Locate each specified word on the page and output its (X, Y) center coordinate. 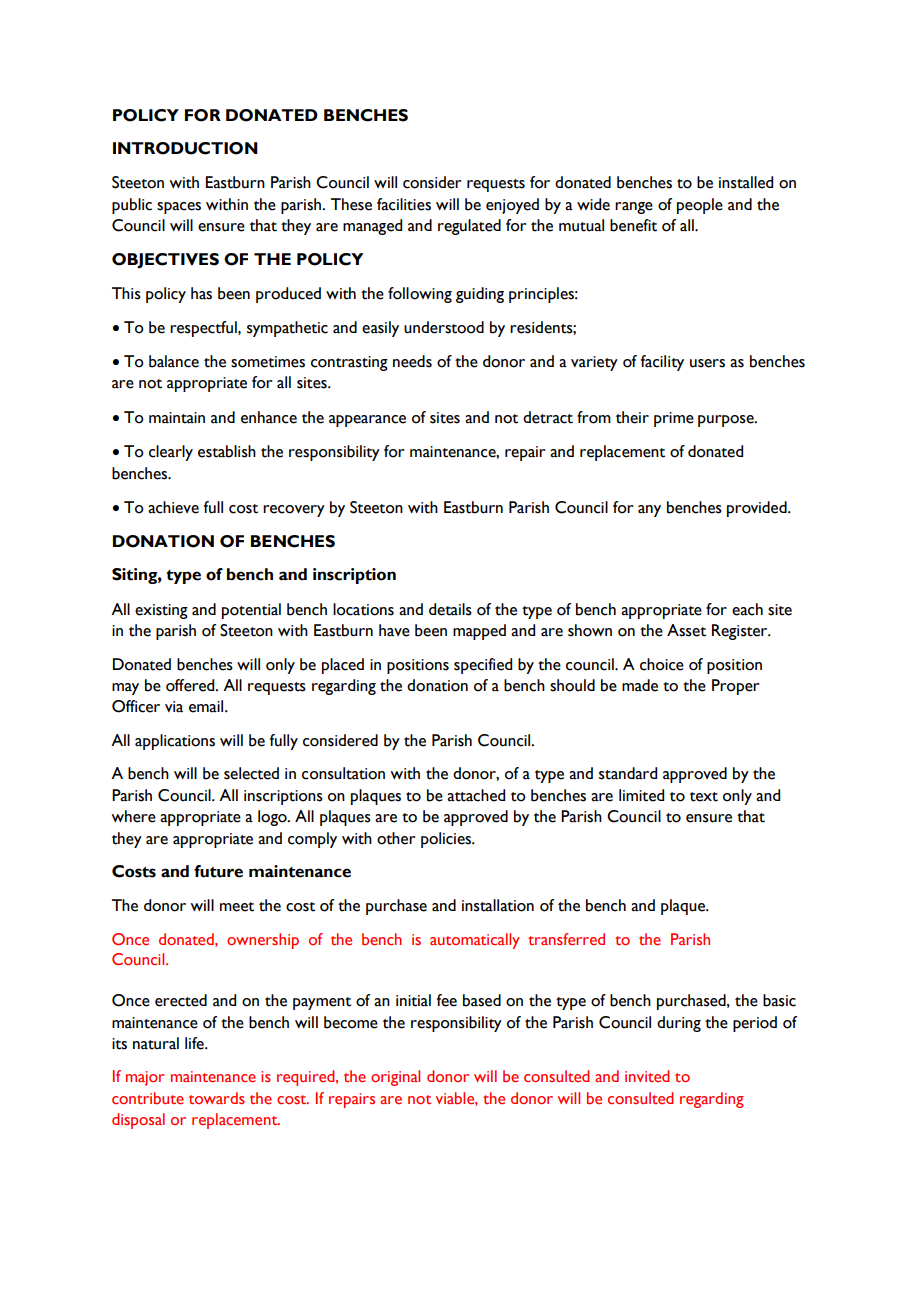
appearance (367, 421)
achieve (173, 507)
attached (476, 795)
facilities (404, 204)
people (700, 206)
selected (251, 773)
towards (217, 1098)
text (704, 797)
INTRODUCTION (185, 148)
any (649, 511)
